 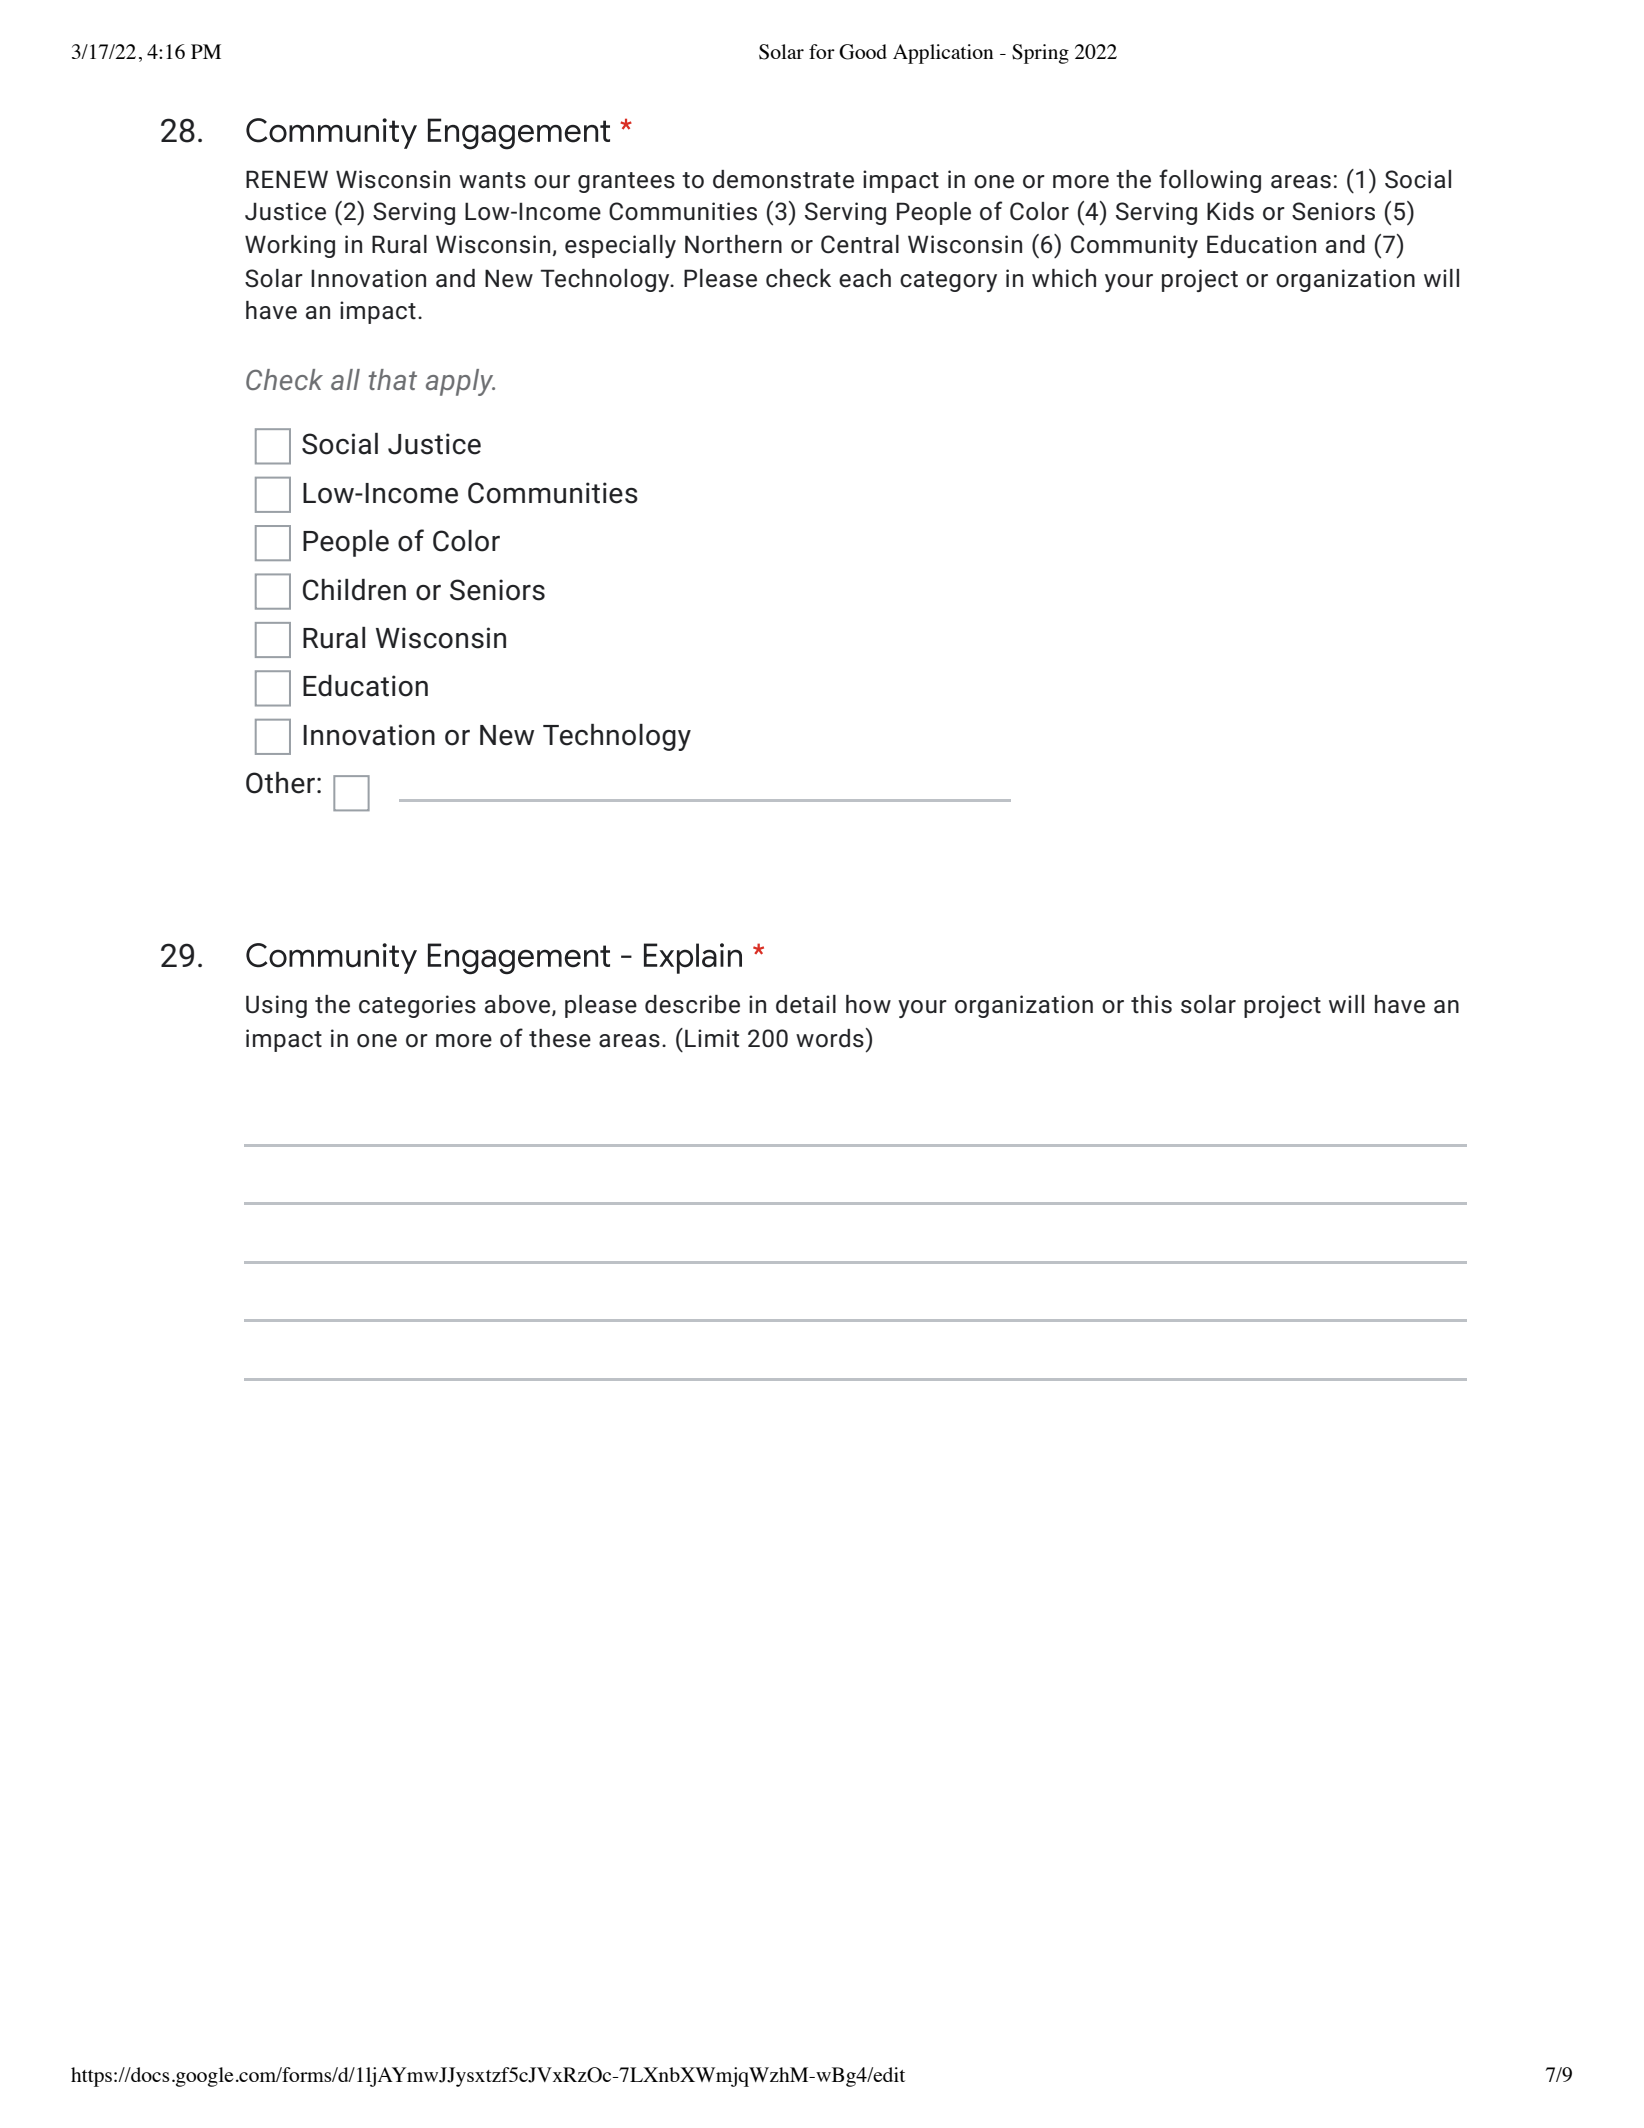 I want to click on Other, so click(x=280, y=783).
